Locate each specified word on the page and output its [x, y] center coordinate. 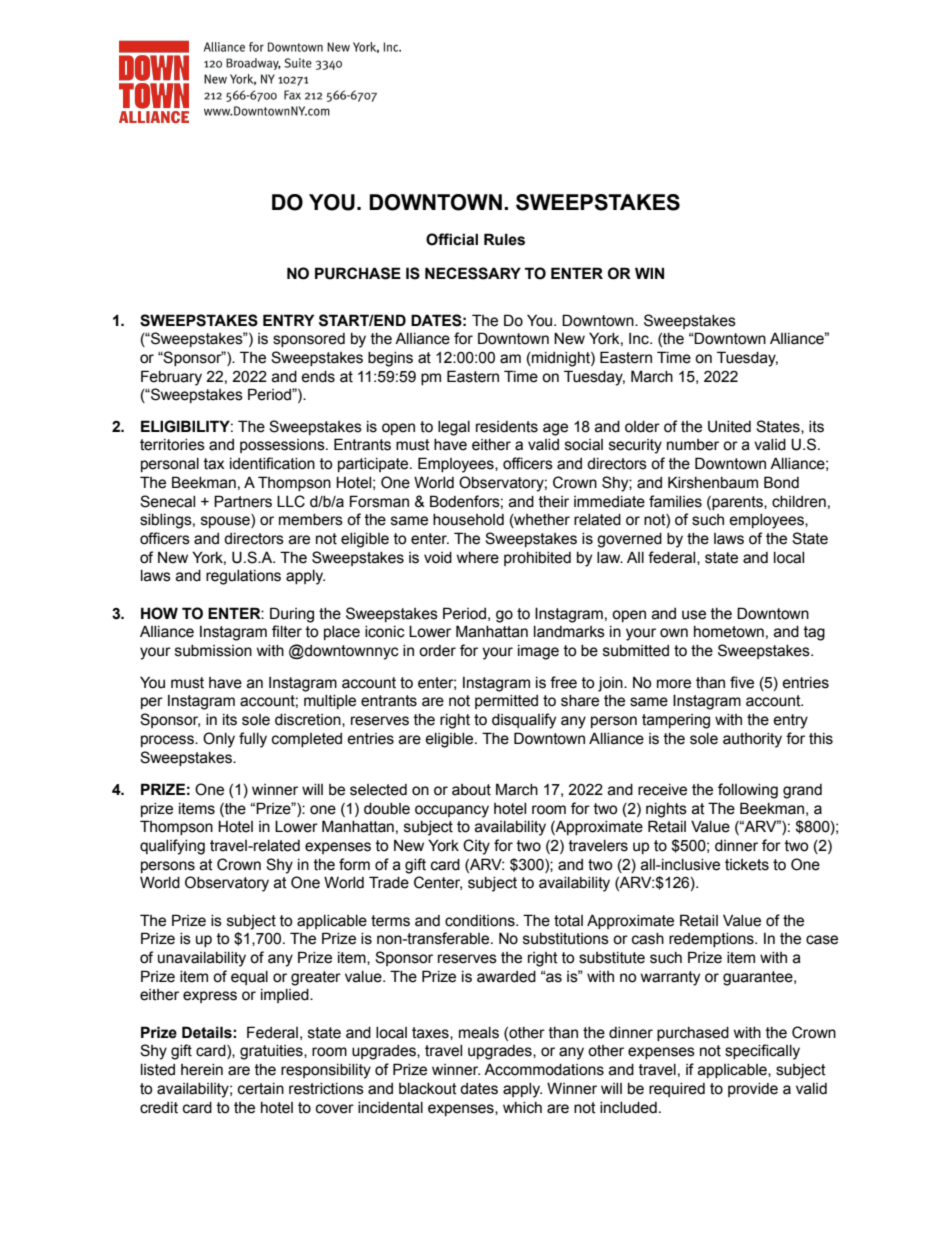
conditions [481, 921]
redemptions [712, 940]
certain [261, 1089]
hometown [729, 632]
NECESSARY [473, 273]
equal [249, 978]
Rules [504, 239]
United [729, 427]
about [471, 790]
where [478, 558]
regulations [243, 577]
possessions [283, 446]
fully [253, 740]
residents [507, 427]
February [171, 378]
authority [752, 740]
